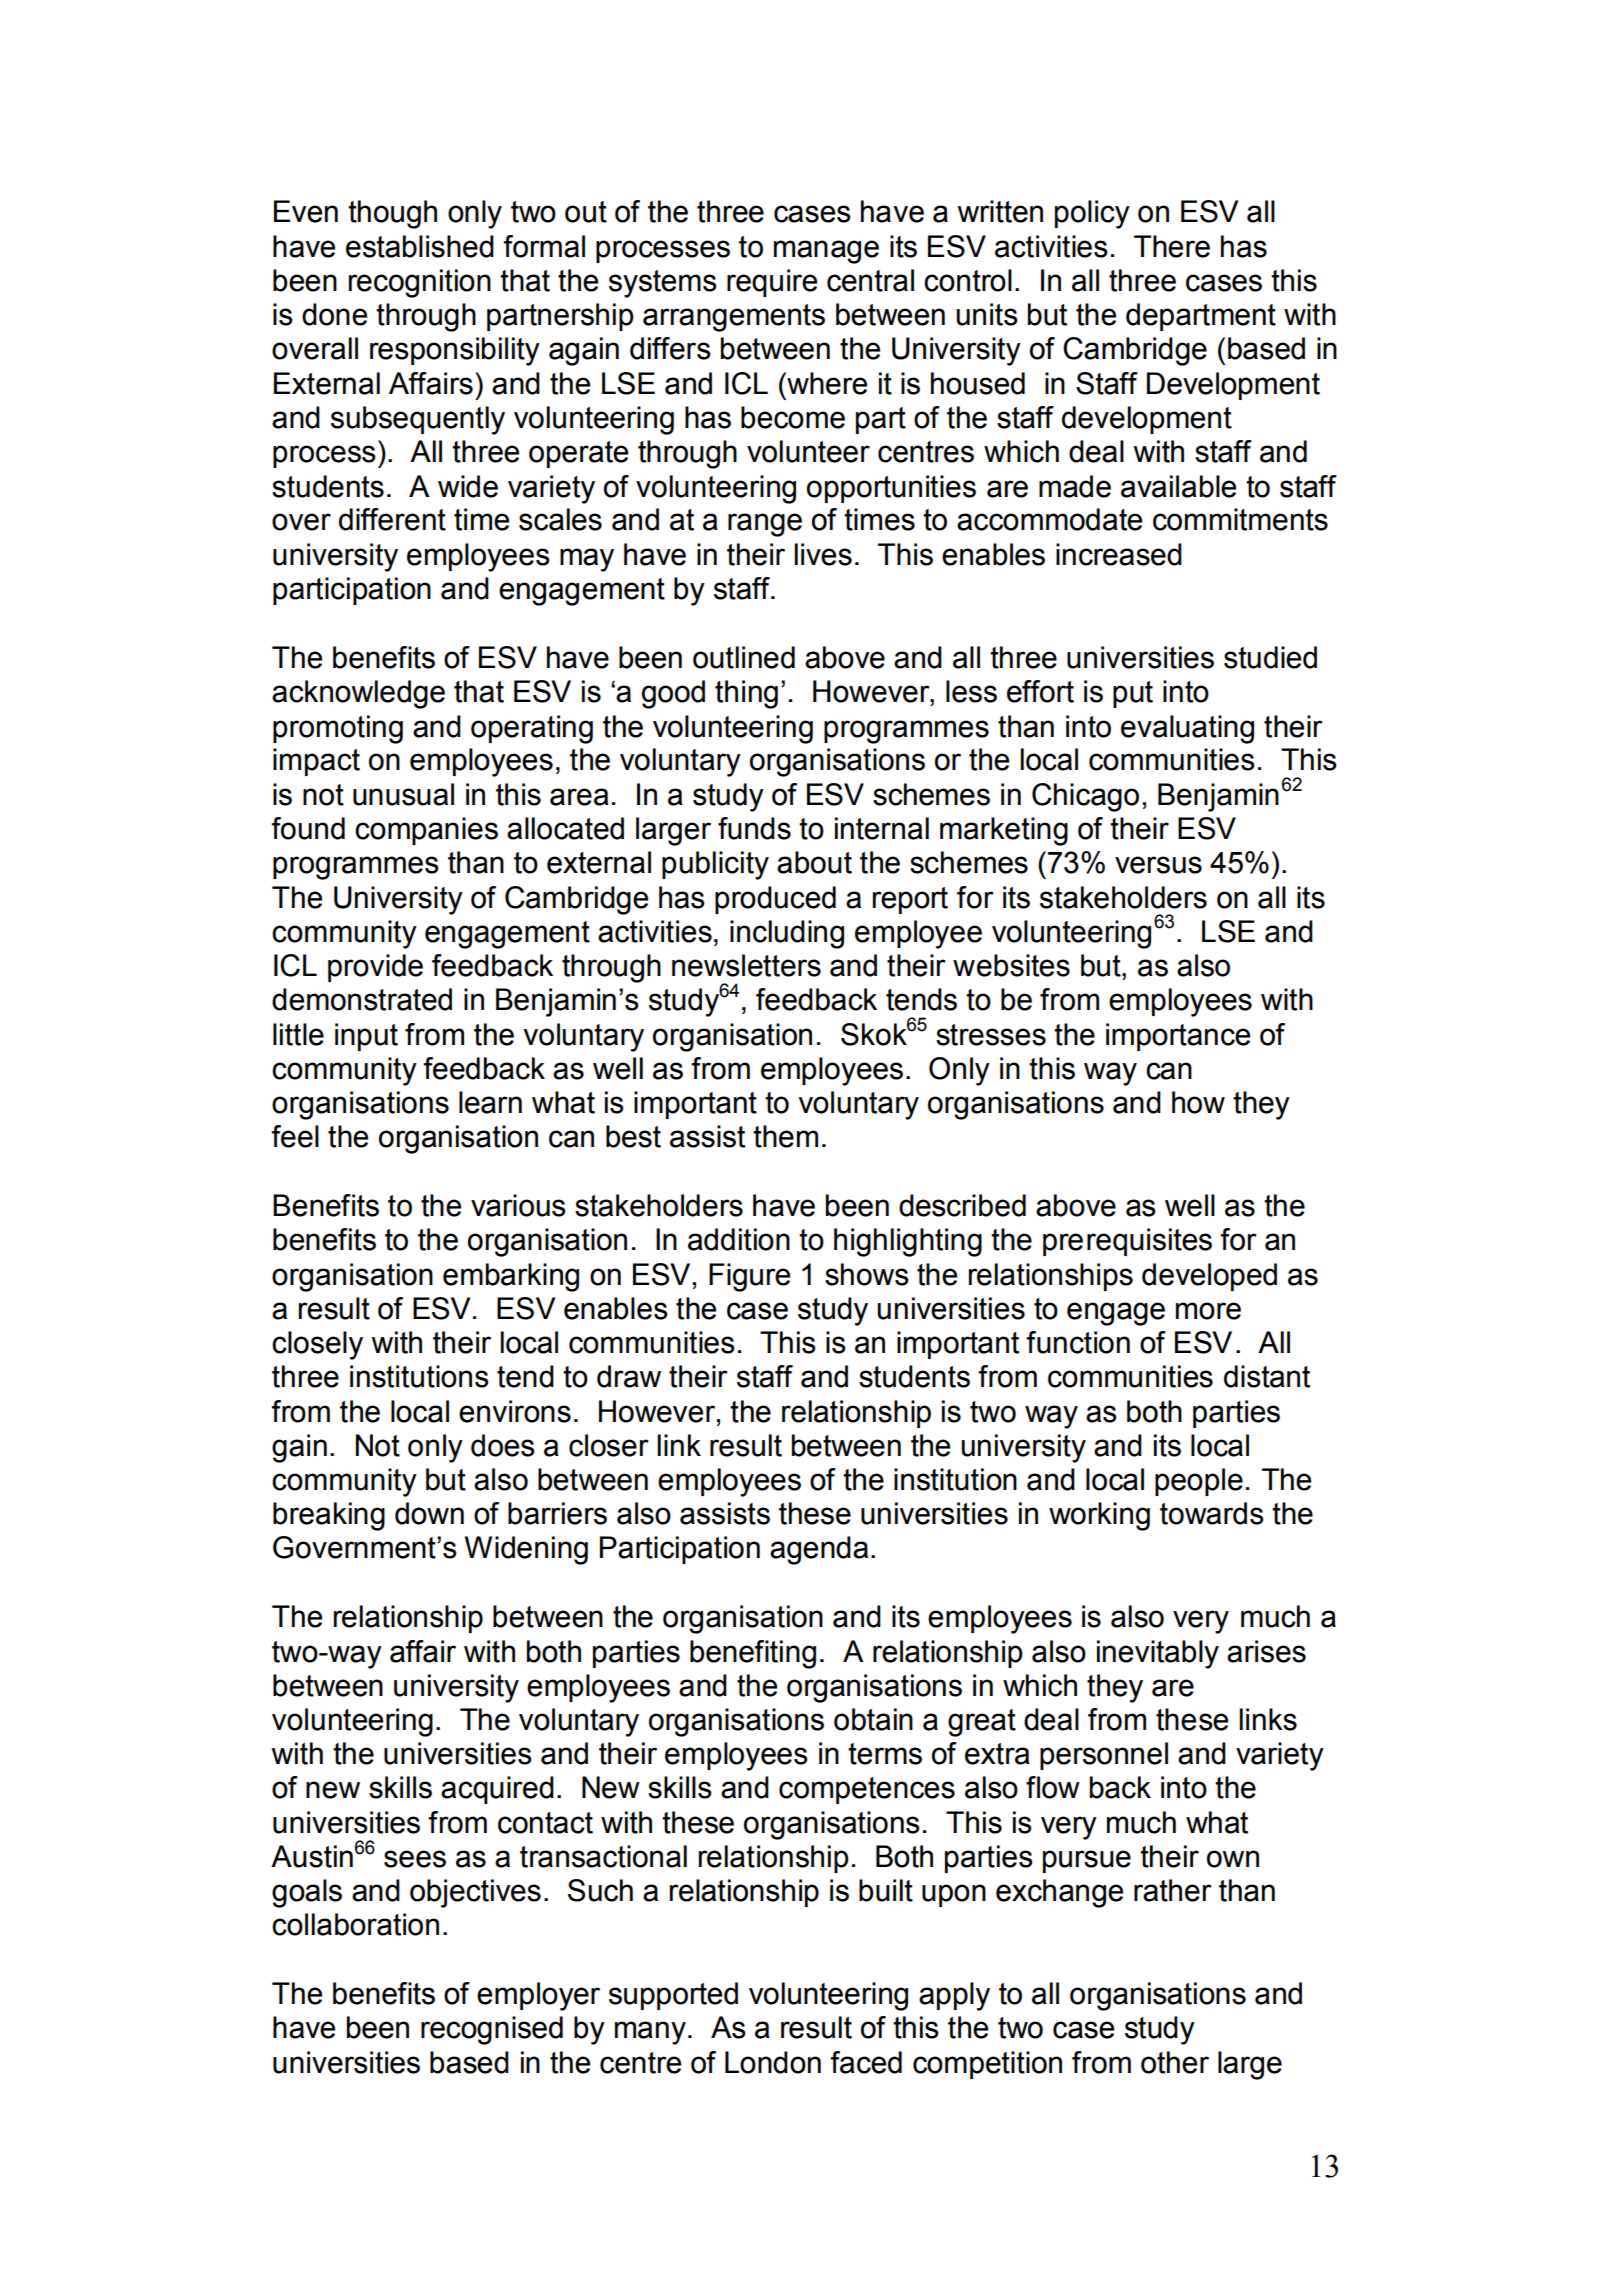 The height and width of the page is (2280, 1612). Describe the element at coordinates (1172, 246) in the page. I see `There` at that location.
